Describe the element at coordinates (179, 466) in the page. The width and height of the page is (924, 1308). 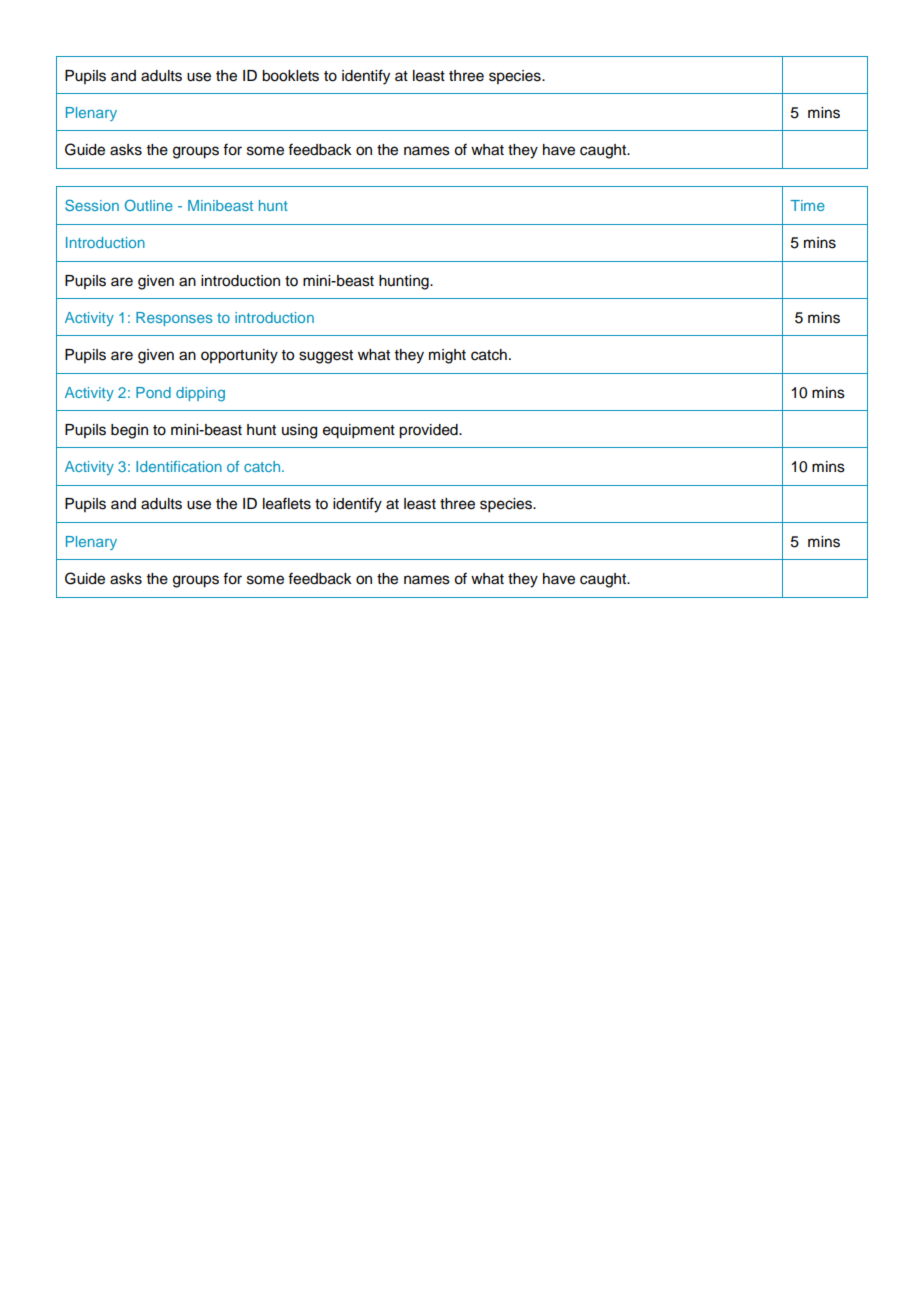
I see `Identification` at that location.
